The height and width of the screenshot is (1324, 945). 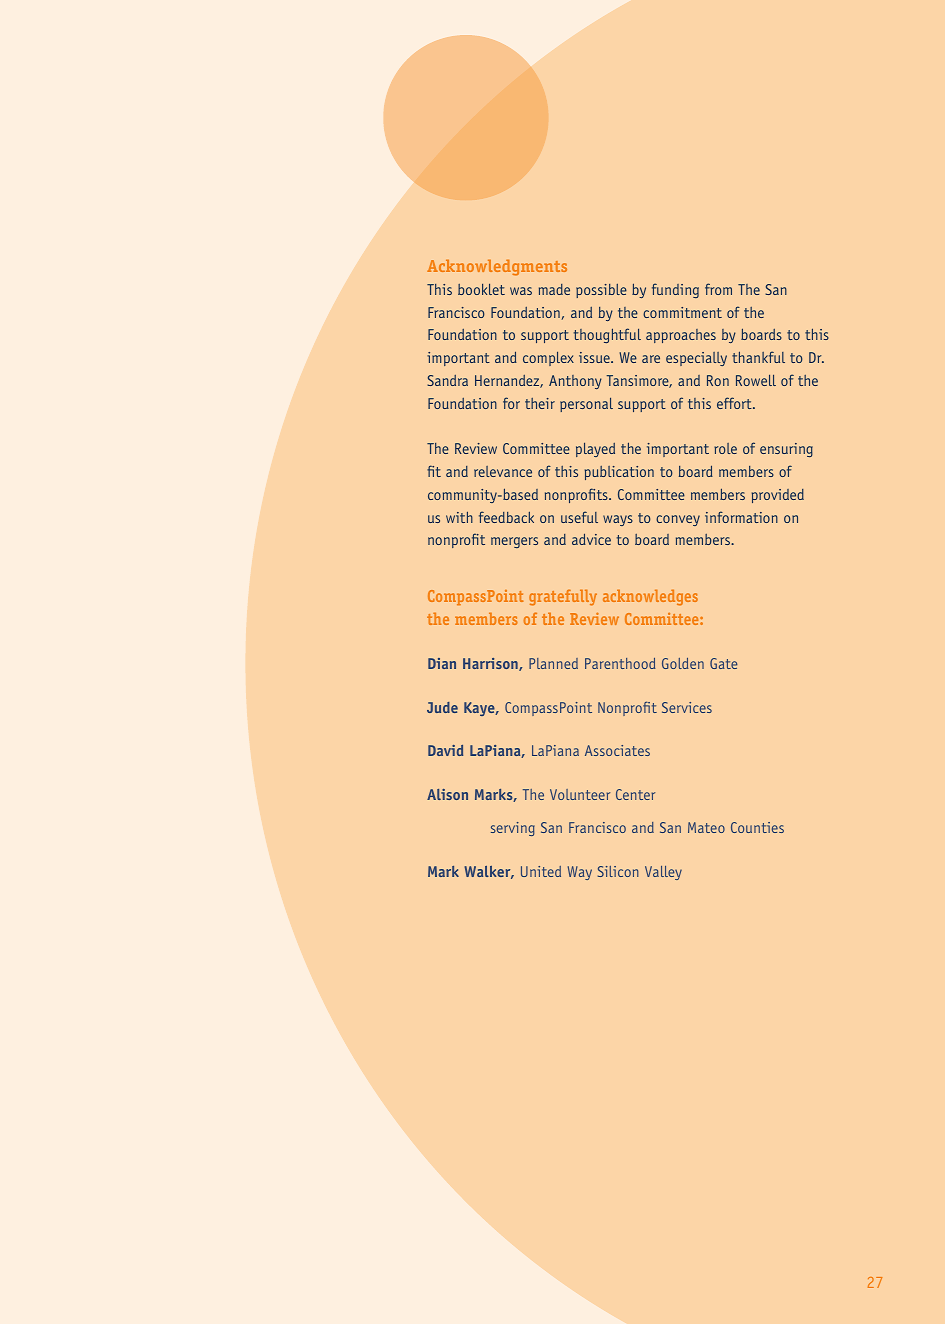 What do you see at coordinates (591, 539) in the screenshot?
I see `advice` at bounding box center [591, 539].
